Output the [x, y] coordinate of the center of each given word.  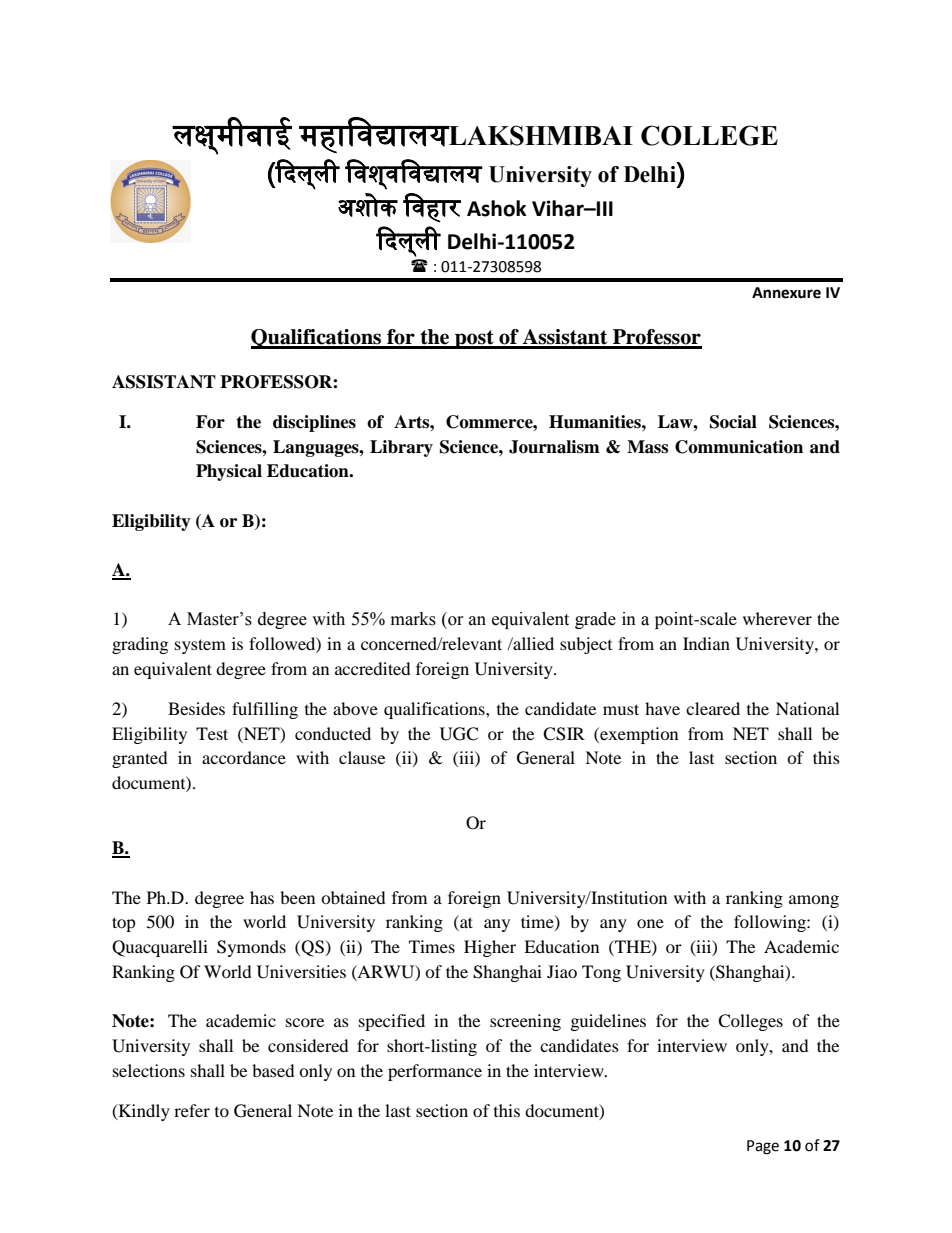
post [474, 339]
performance [435, 1072]
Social [733, 422]
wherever [777, 618]
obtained [353, 897]
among [814, 901]
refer [192, 1110]
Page [763, 1147]
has [262, 897]
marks [413, 619]
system [200, 646]
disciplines [314, 423]
